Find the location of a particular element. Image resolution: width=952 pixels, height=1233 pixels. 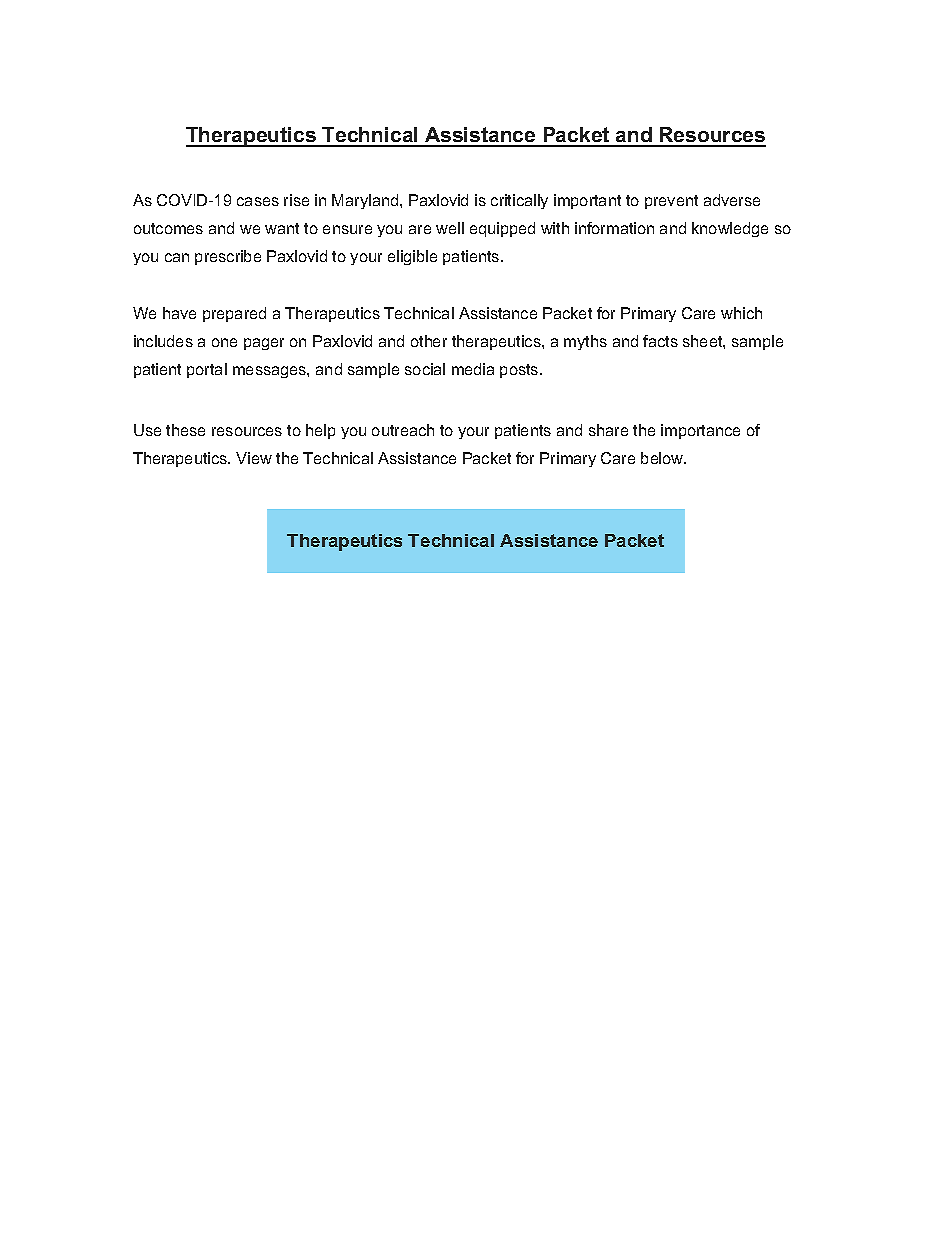

one is located at coordinates (224, 342).
